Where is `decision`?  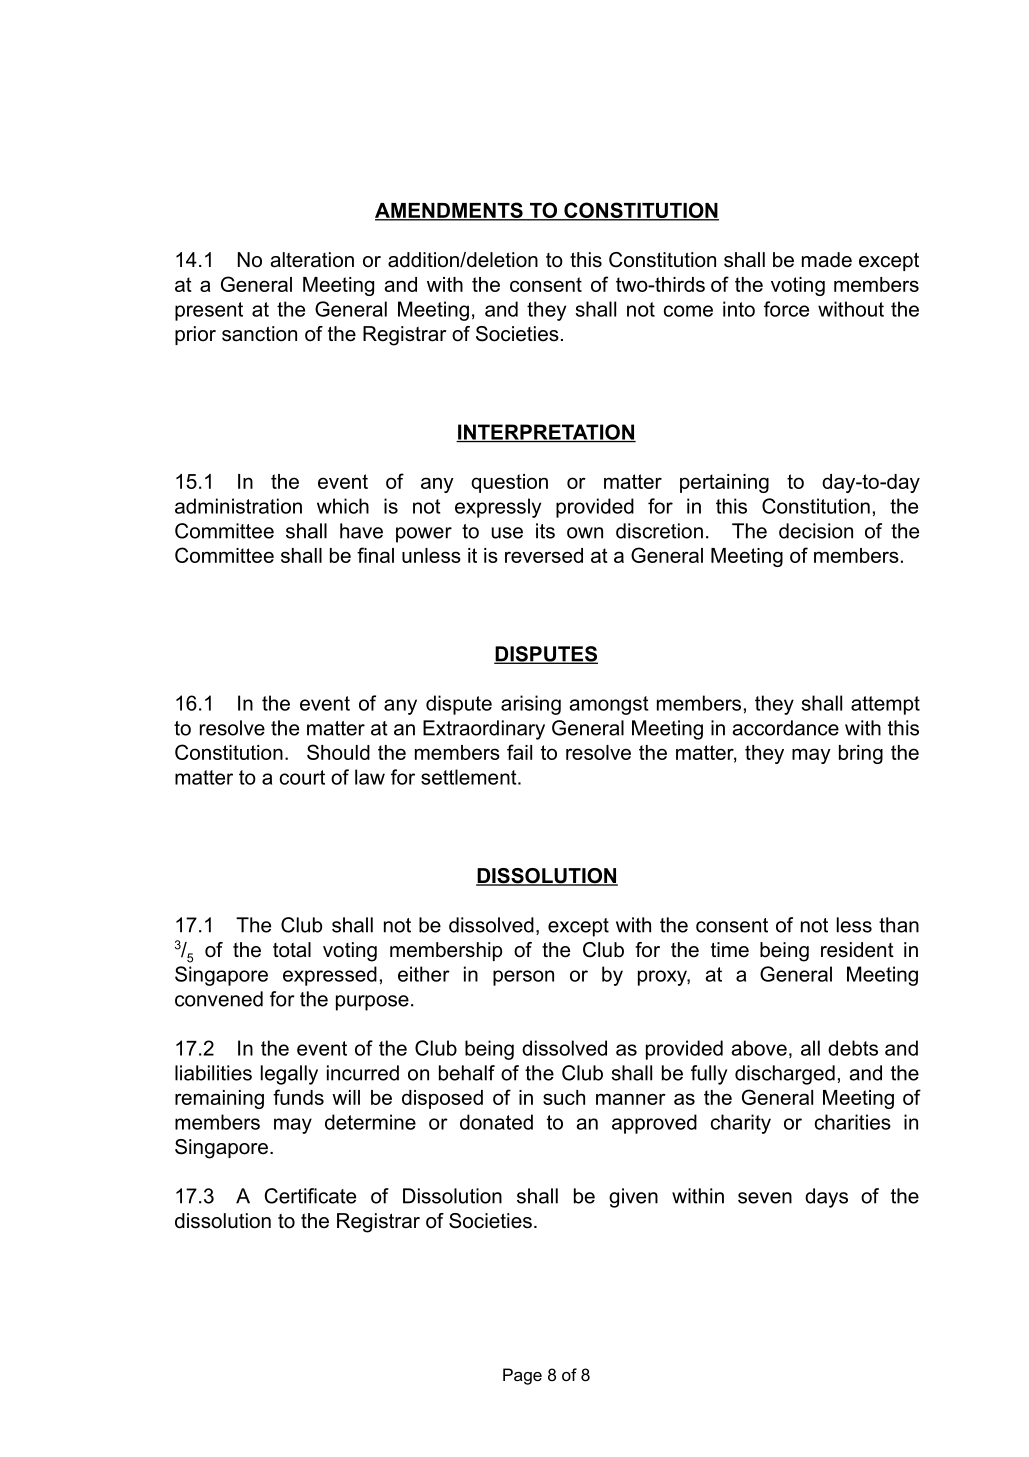 decision is located at coordinates (816, 531).
